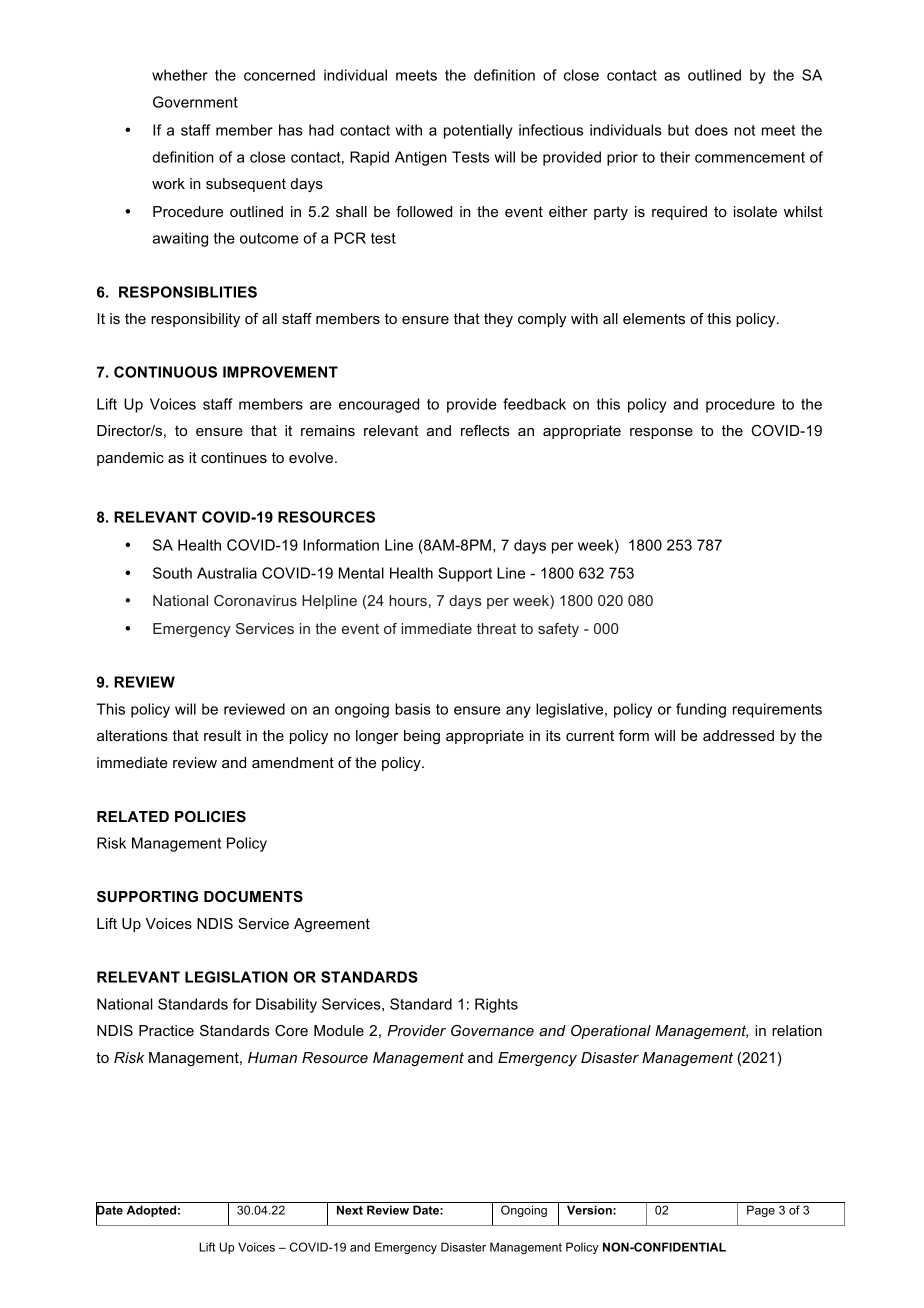 The height and width of the screenshot is (1308, 924). Describe the element at coordinates (253, 896) in the screenshot. I see `DOCUMENTS` at that location.
